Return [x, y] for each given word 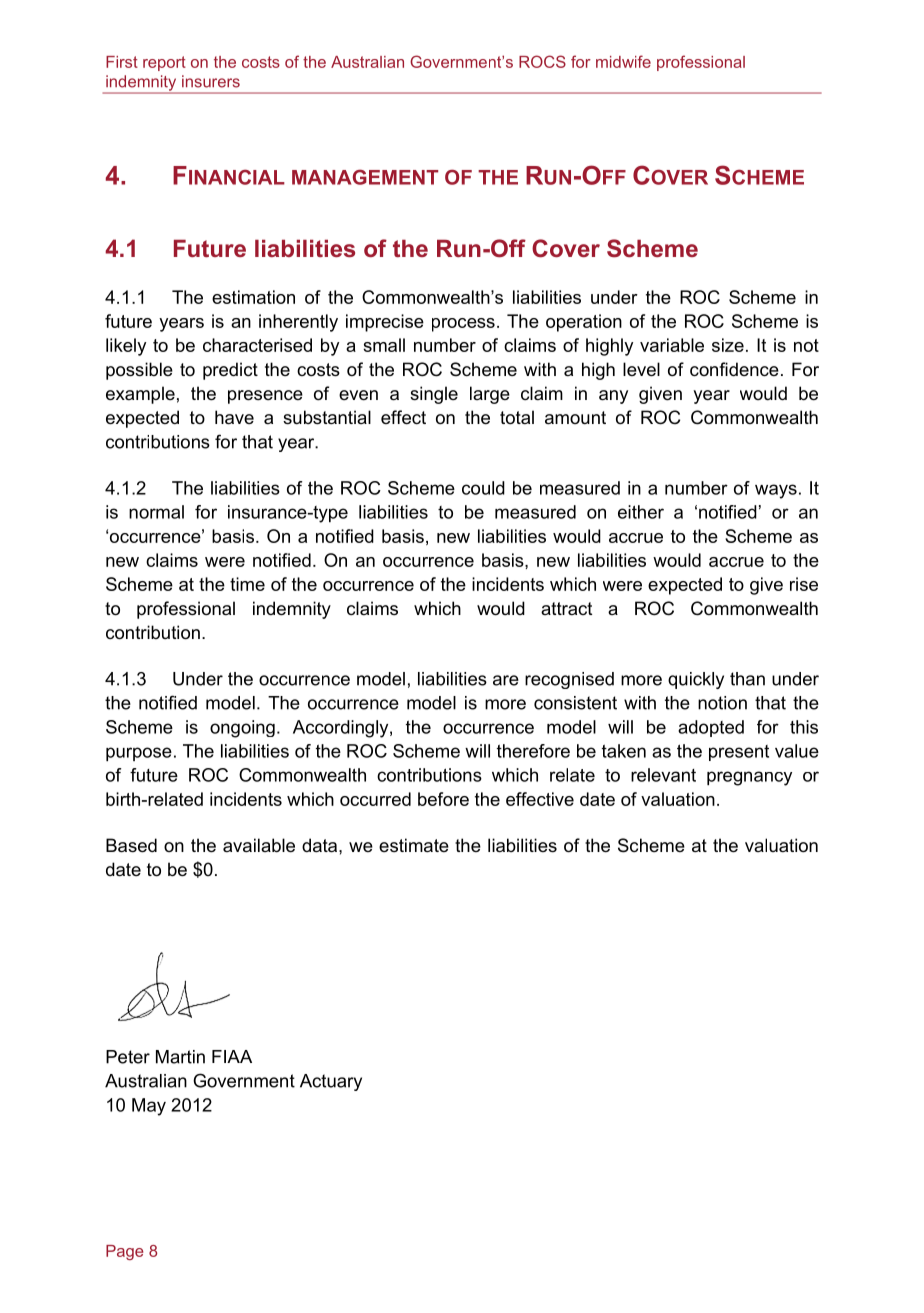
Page [124, 1252]
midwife [623, 61]
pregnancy [749, 778]
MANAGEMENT [365, 177]
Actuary [331, 1082]
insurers [211, 81]
